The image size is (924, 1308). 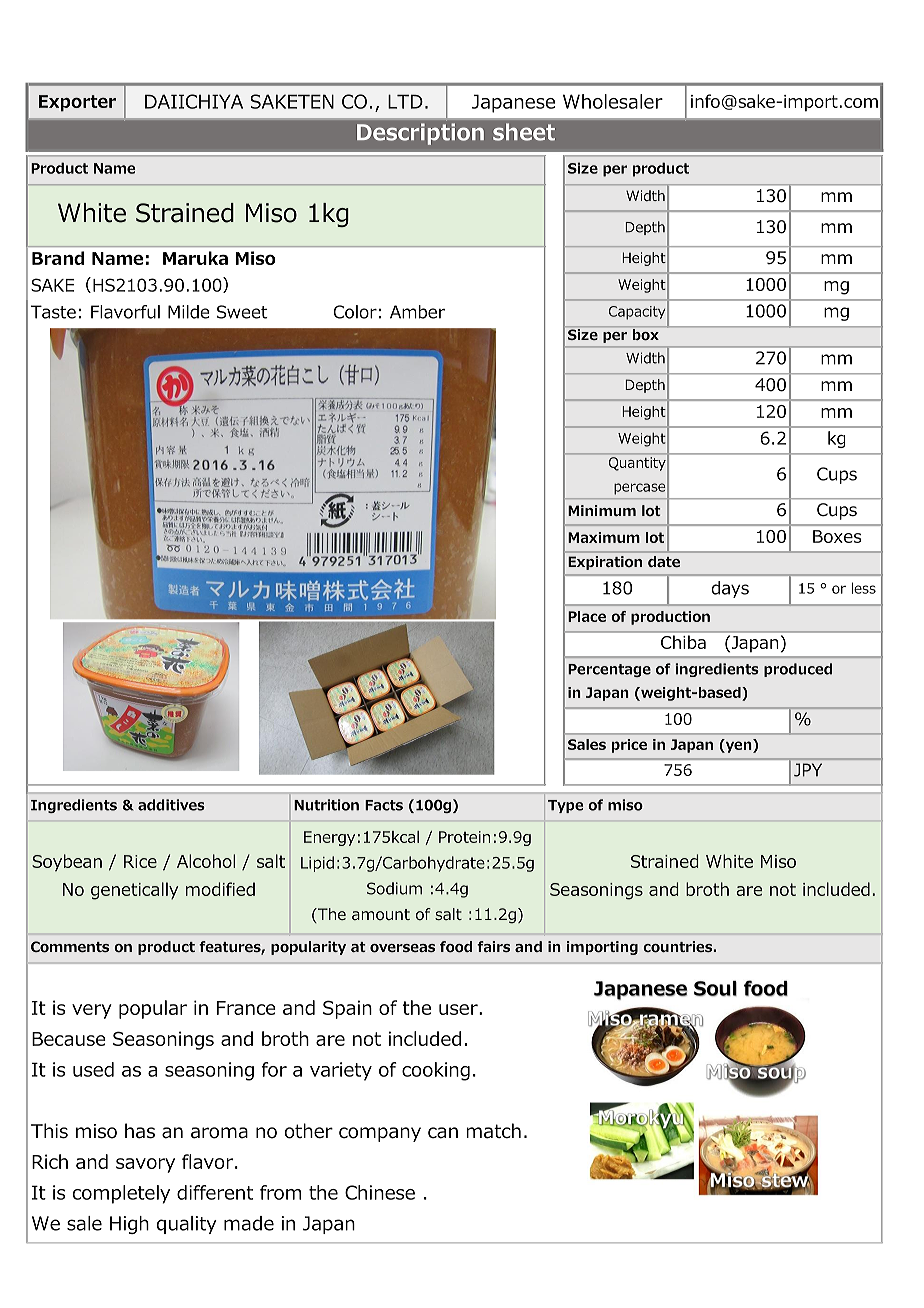 I want to click on sheet, so click(x=524, y=132).
